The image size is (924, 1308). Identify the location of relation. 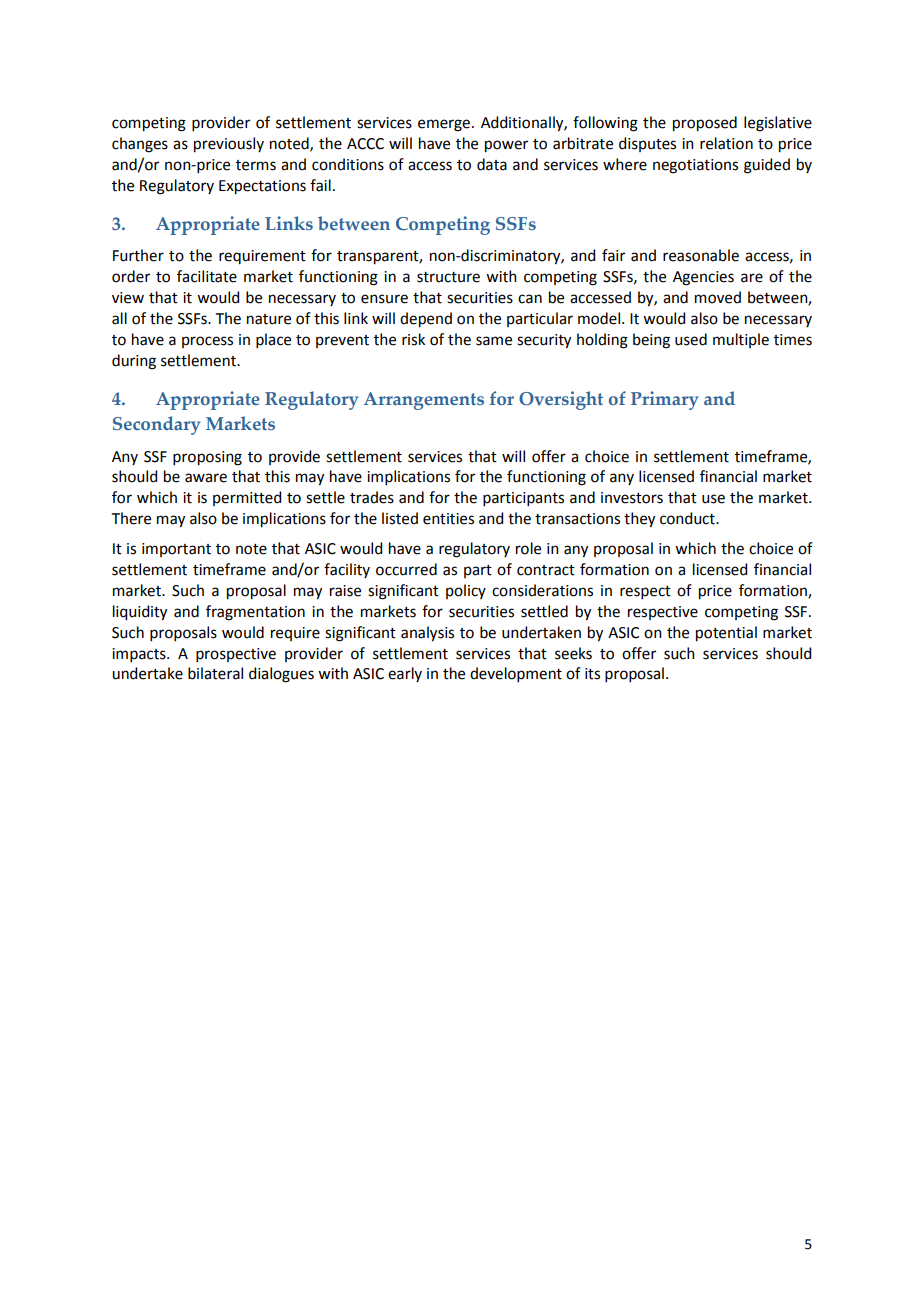
(726, 143).
